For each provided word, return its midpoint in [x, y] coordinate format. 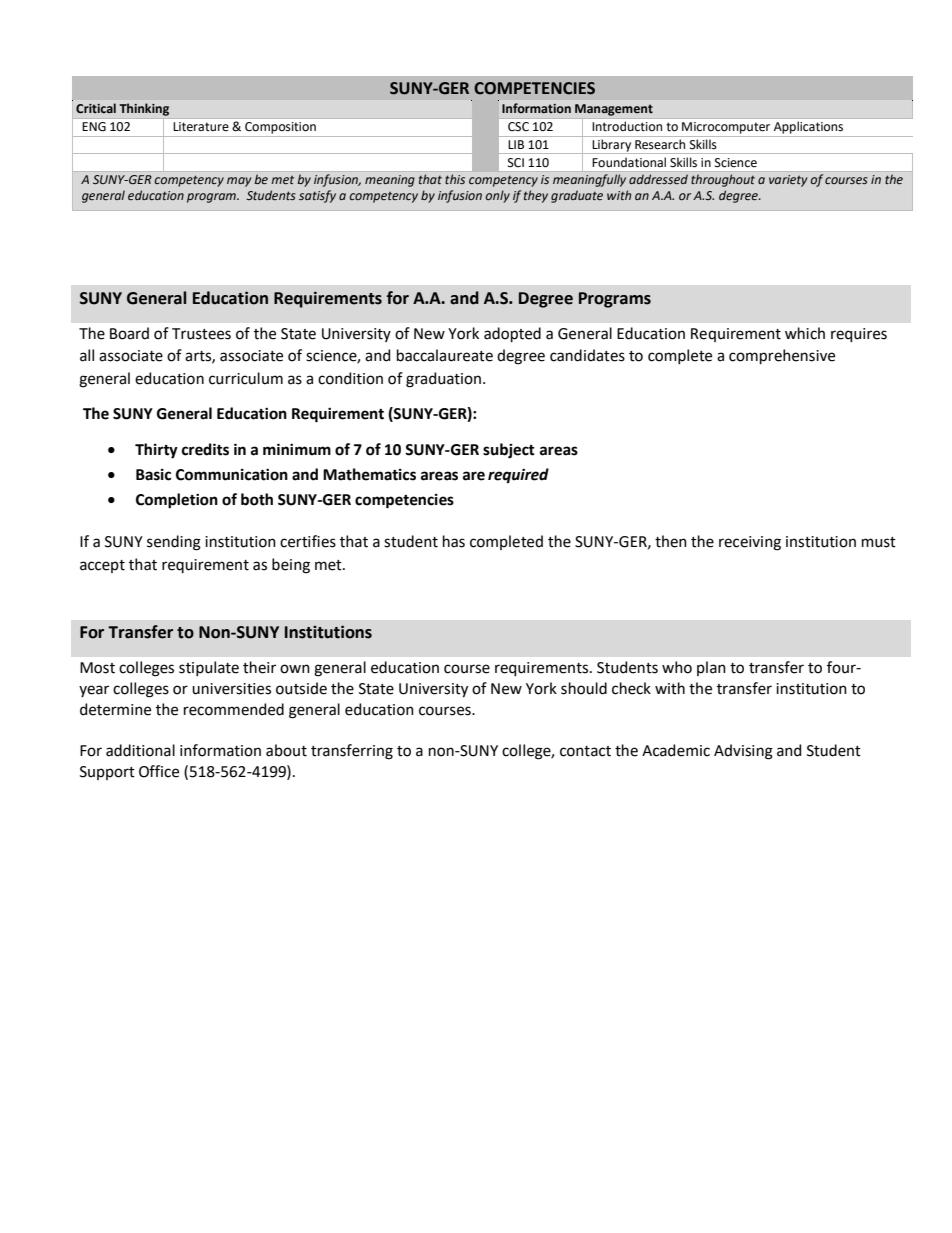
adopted [512, 334]
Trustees [201, 334]
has [454, 541]
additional [140, 750]
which [805, 333]
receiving [750, 543]
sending [174, 543]
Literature [201, 127]
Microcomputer [726, 128]
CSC [518, 127]
